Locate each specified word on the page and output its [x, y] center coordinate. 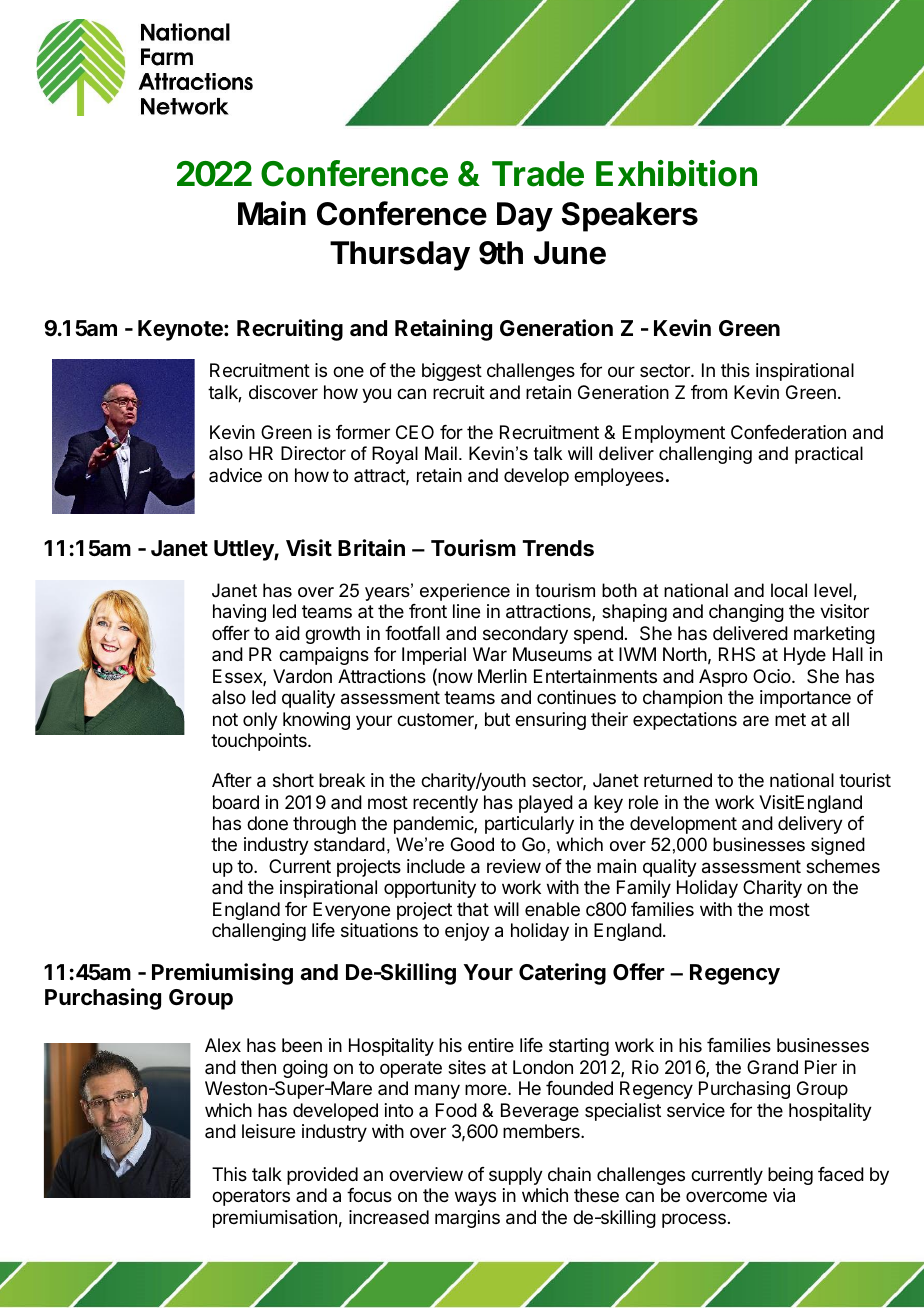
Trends [558, 548]
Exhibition [676, 173]
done [267, 823]
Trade [538, 174]
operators [251, 1197]
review [514, 866]
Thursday [400, 256]
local [789, 590]
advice [235, 475]
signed [838, 846]
